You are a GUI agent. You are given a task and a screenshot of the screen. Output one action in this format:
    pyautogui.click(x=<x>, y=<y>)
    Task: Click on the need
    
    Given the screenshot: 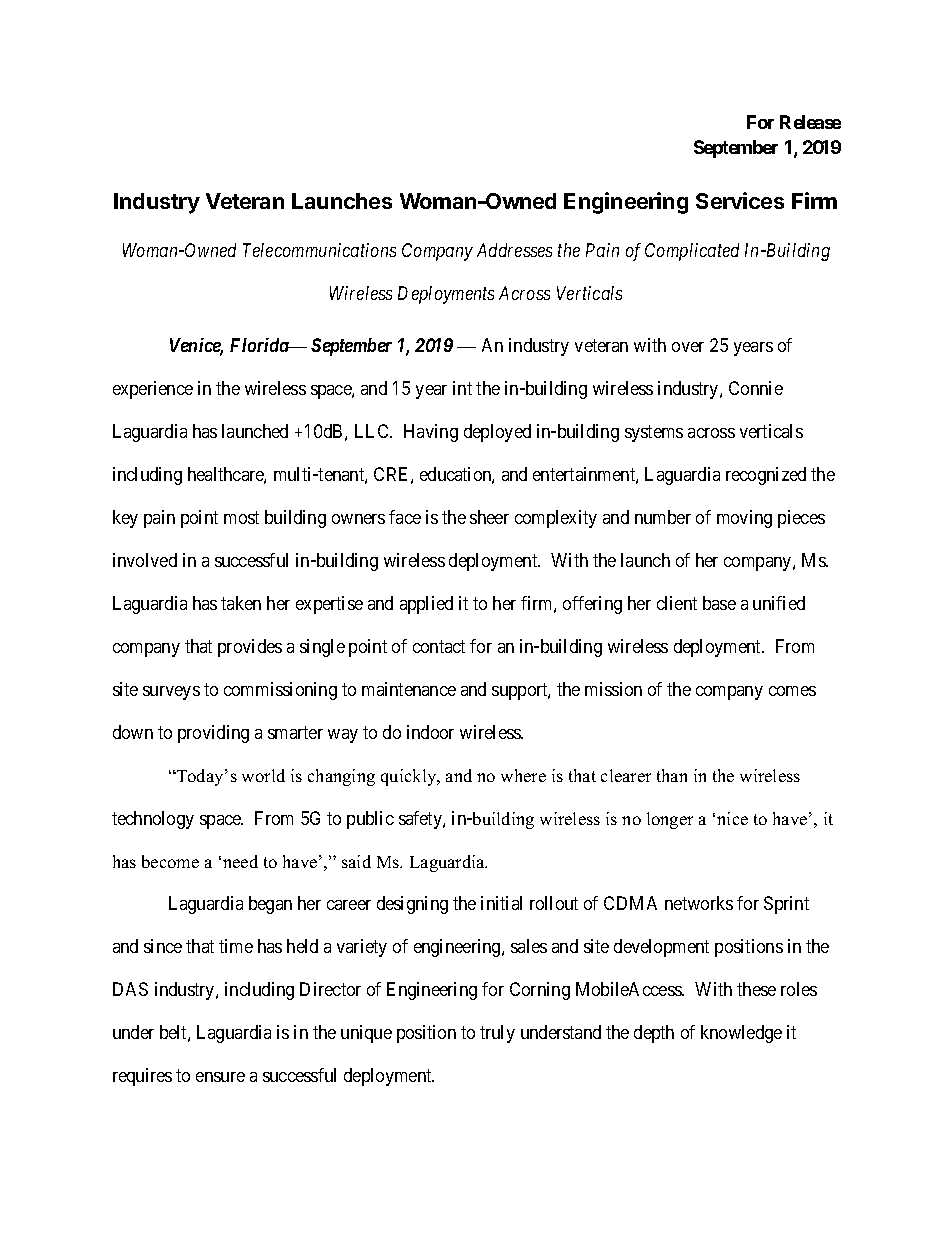 What is the action you would take?
    pyautogui.click(x=240, y=861)
